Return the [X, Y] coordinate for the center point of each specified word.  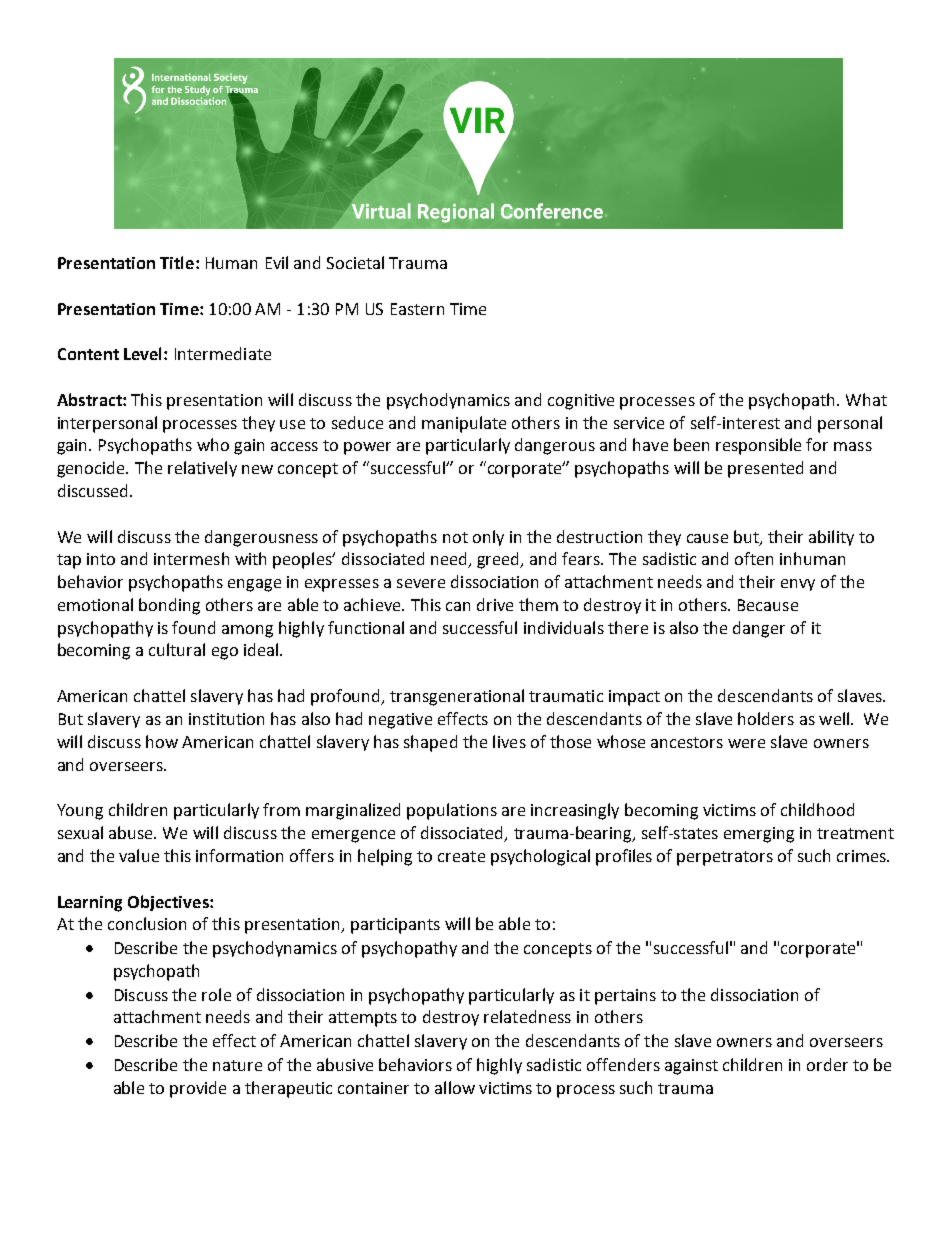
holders [766, 718]
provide [198, 1089]
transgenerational [457, 697]
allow [455, 1087]
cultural [177, 649]
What [866, 399]
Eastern [417, 309]
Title [178, 262]
